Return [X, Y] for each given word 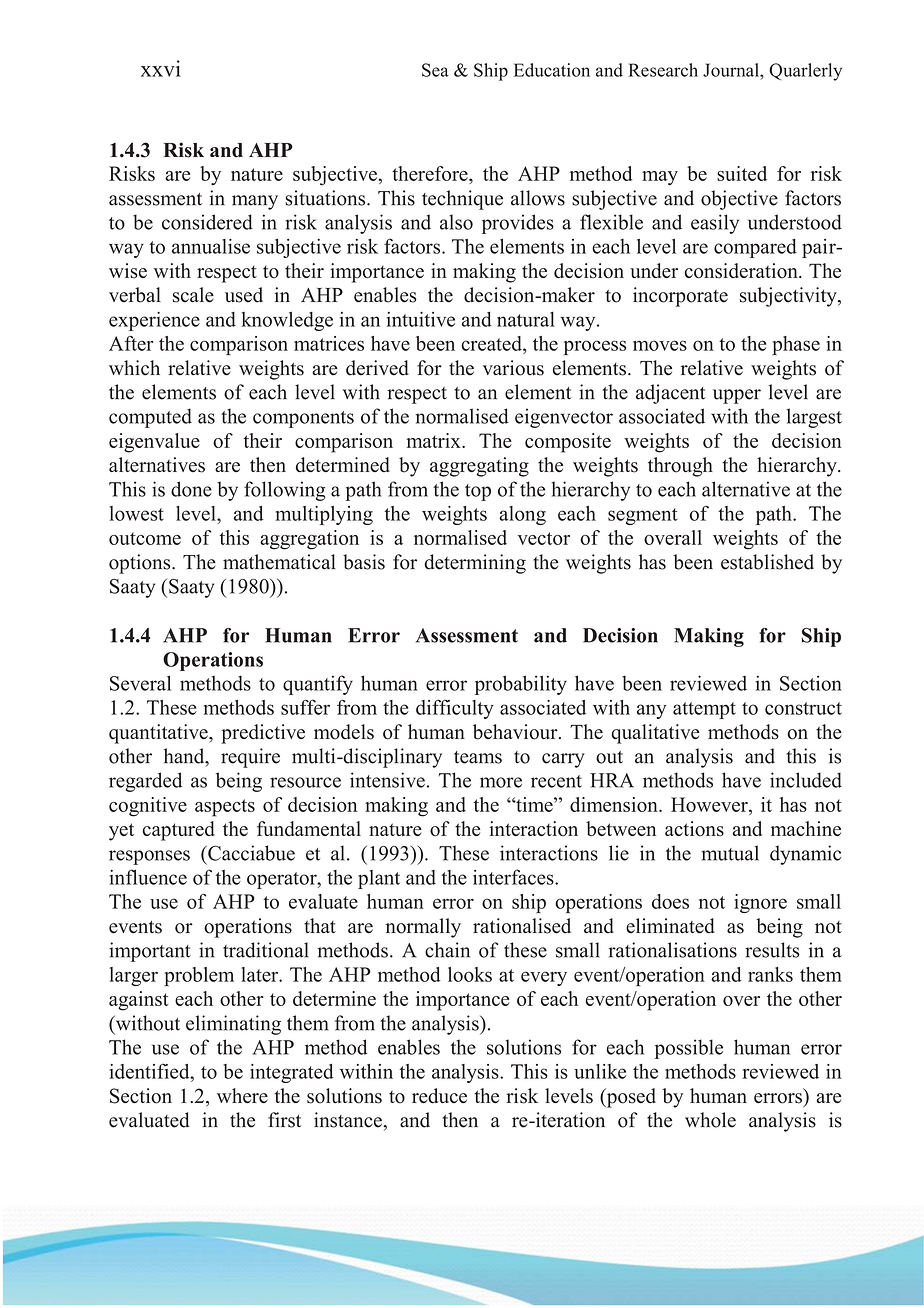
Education [552, 70]
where [242, 1095]
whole [710, 1120]
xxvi [161, 68]
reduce [439, 1096]
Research [663, 70]
